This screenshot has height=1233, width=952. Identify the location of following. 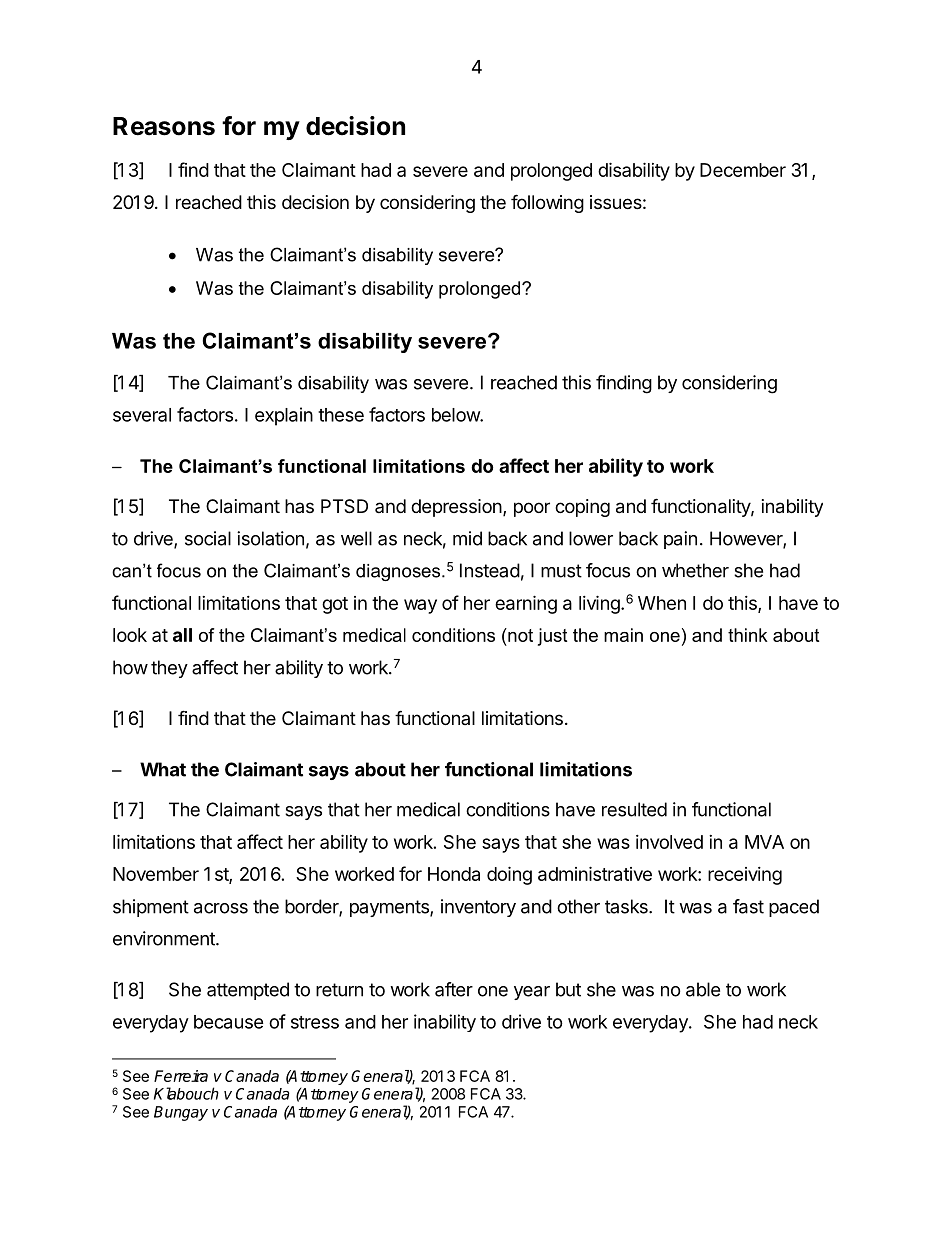
(547, 203).
